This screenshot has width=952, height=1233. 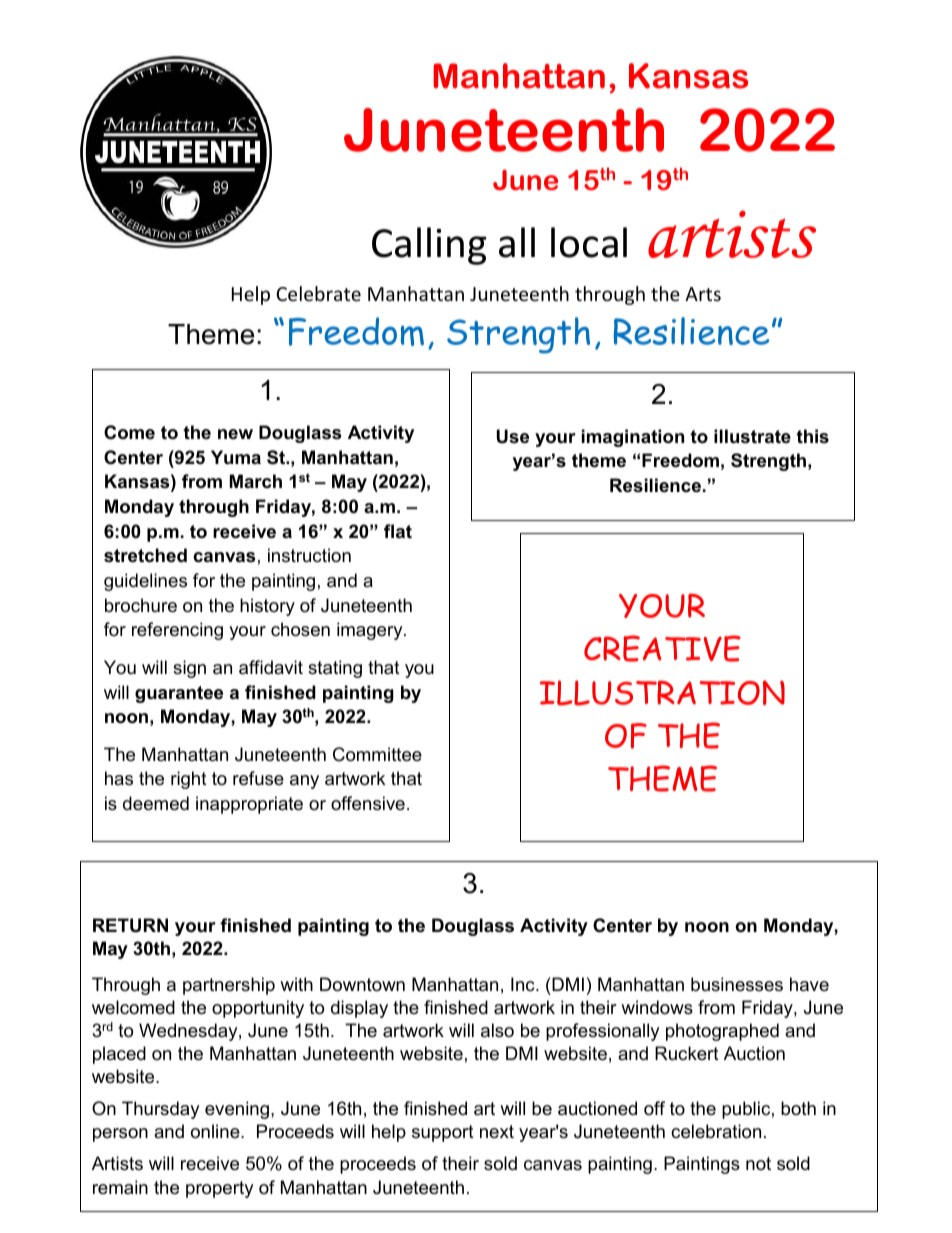 I want to click on property, so click(x=220, y=1189).
